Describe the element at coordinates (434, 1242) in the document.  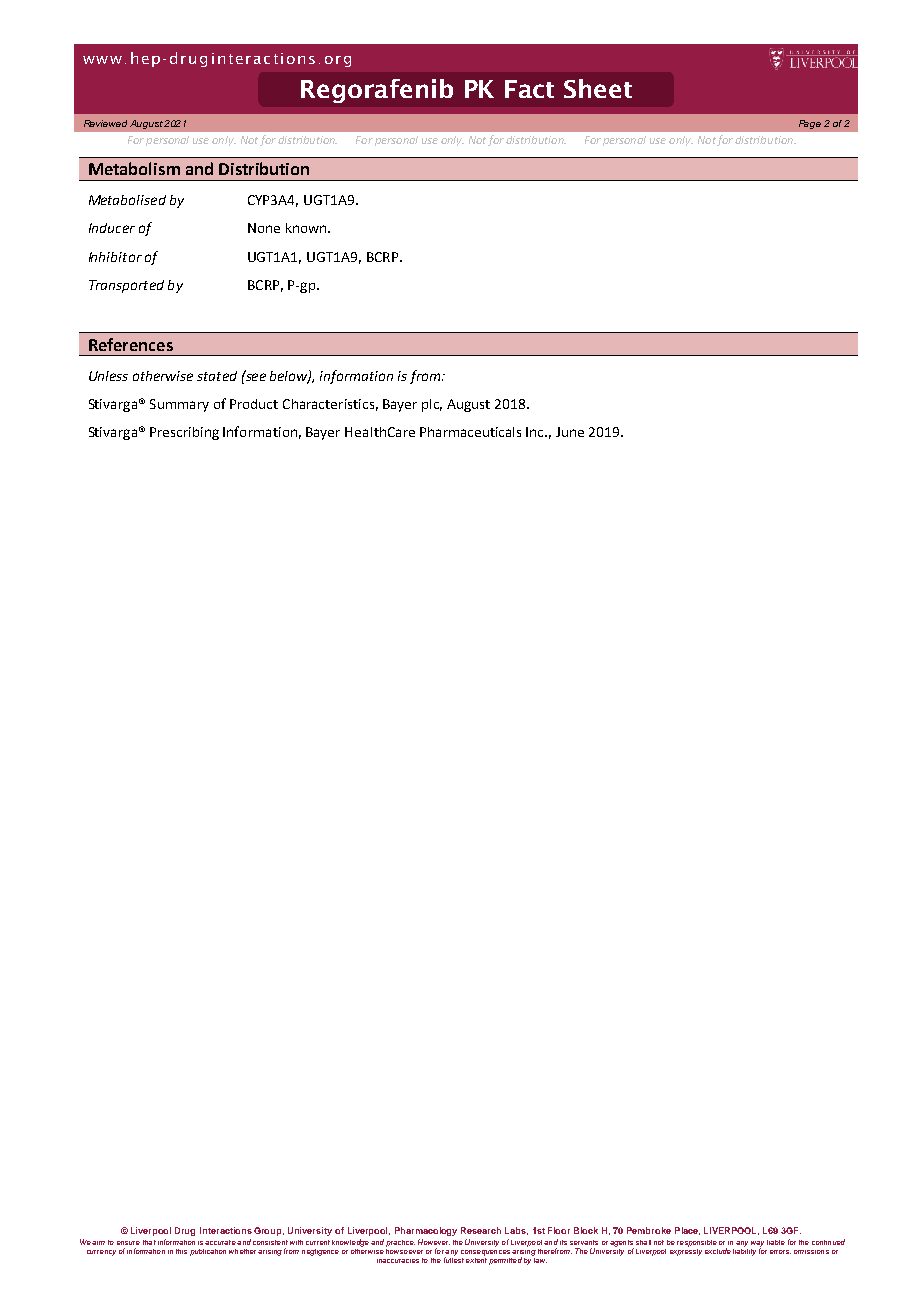
I see `However` at that location.
